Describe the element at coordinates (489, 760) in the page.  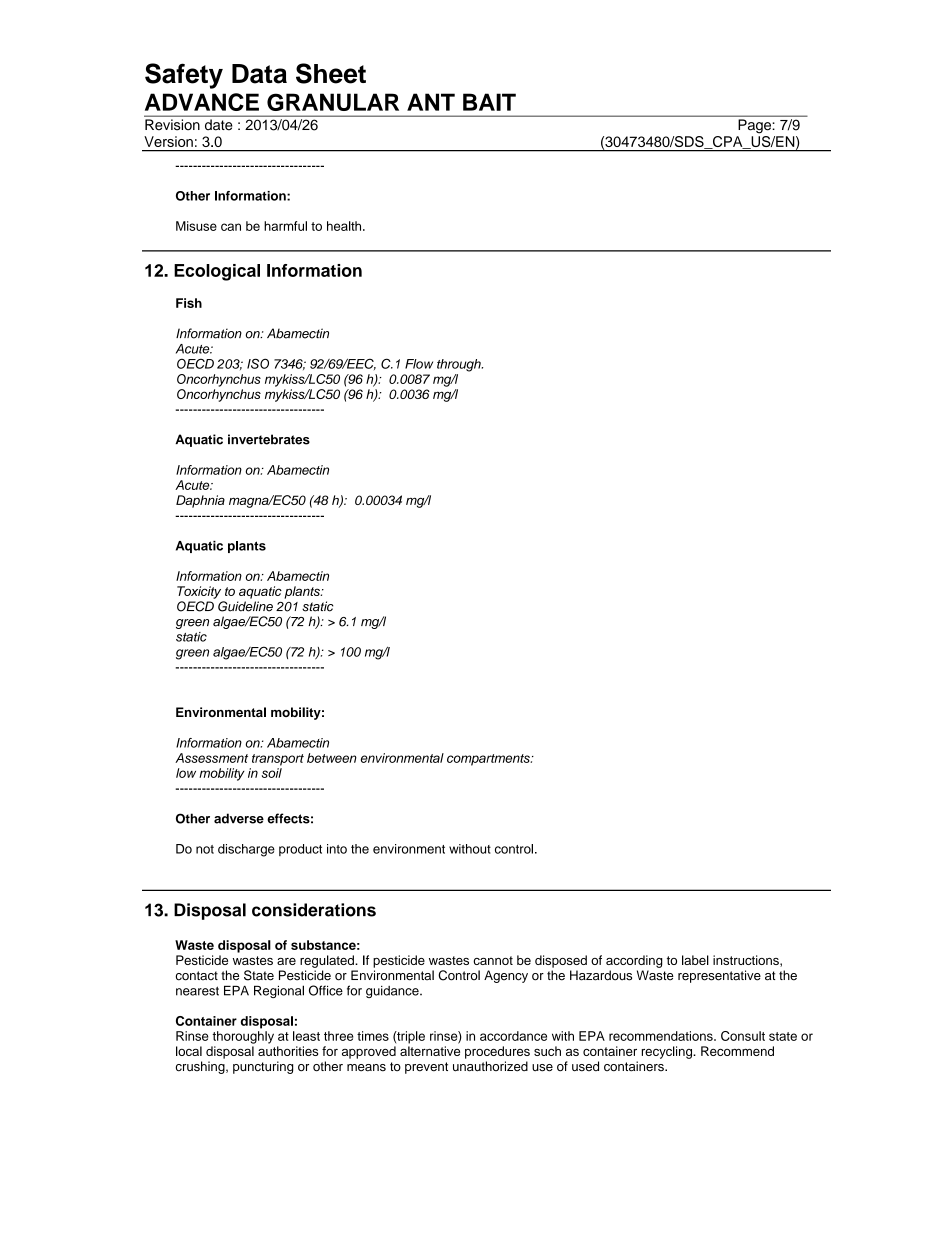
I see `compartments` at that location.
